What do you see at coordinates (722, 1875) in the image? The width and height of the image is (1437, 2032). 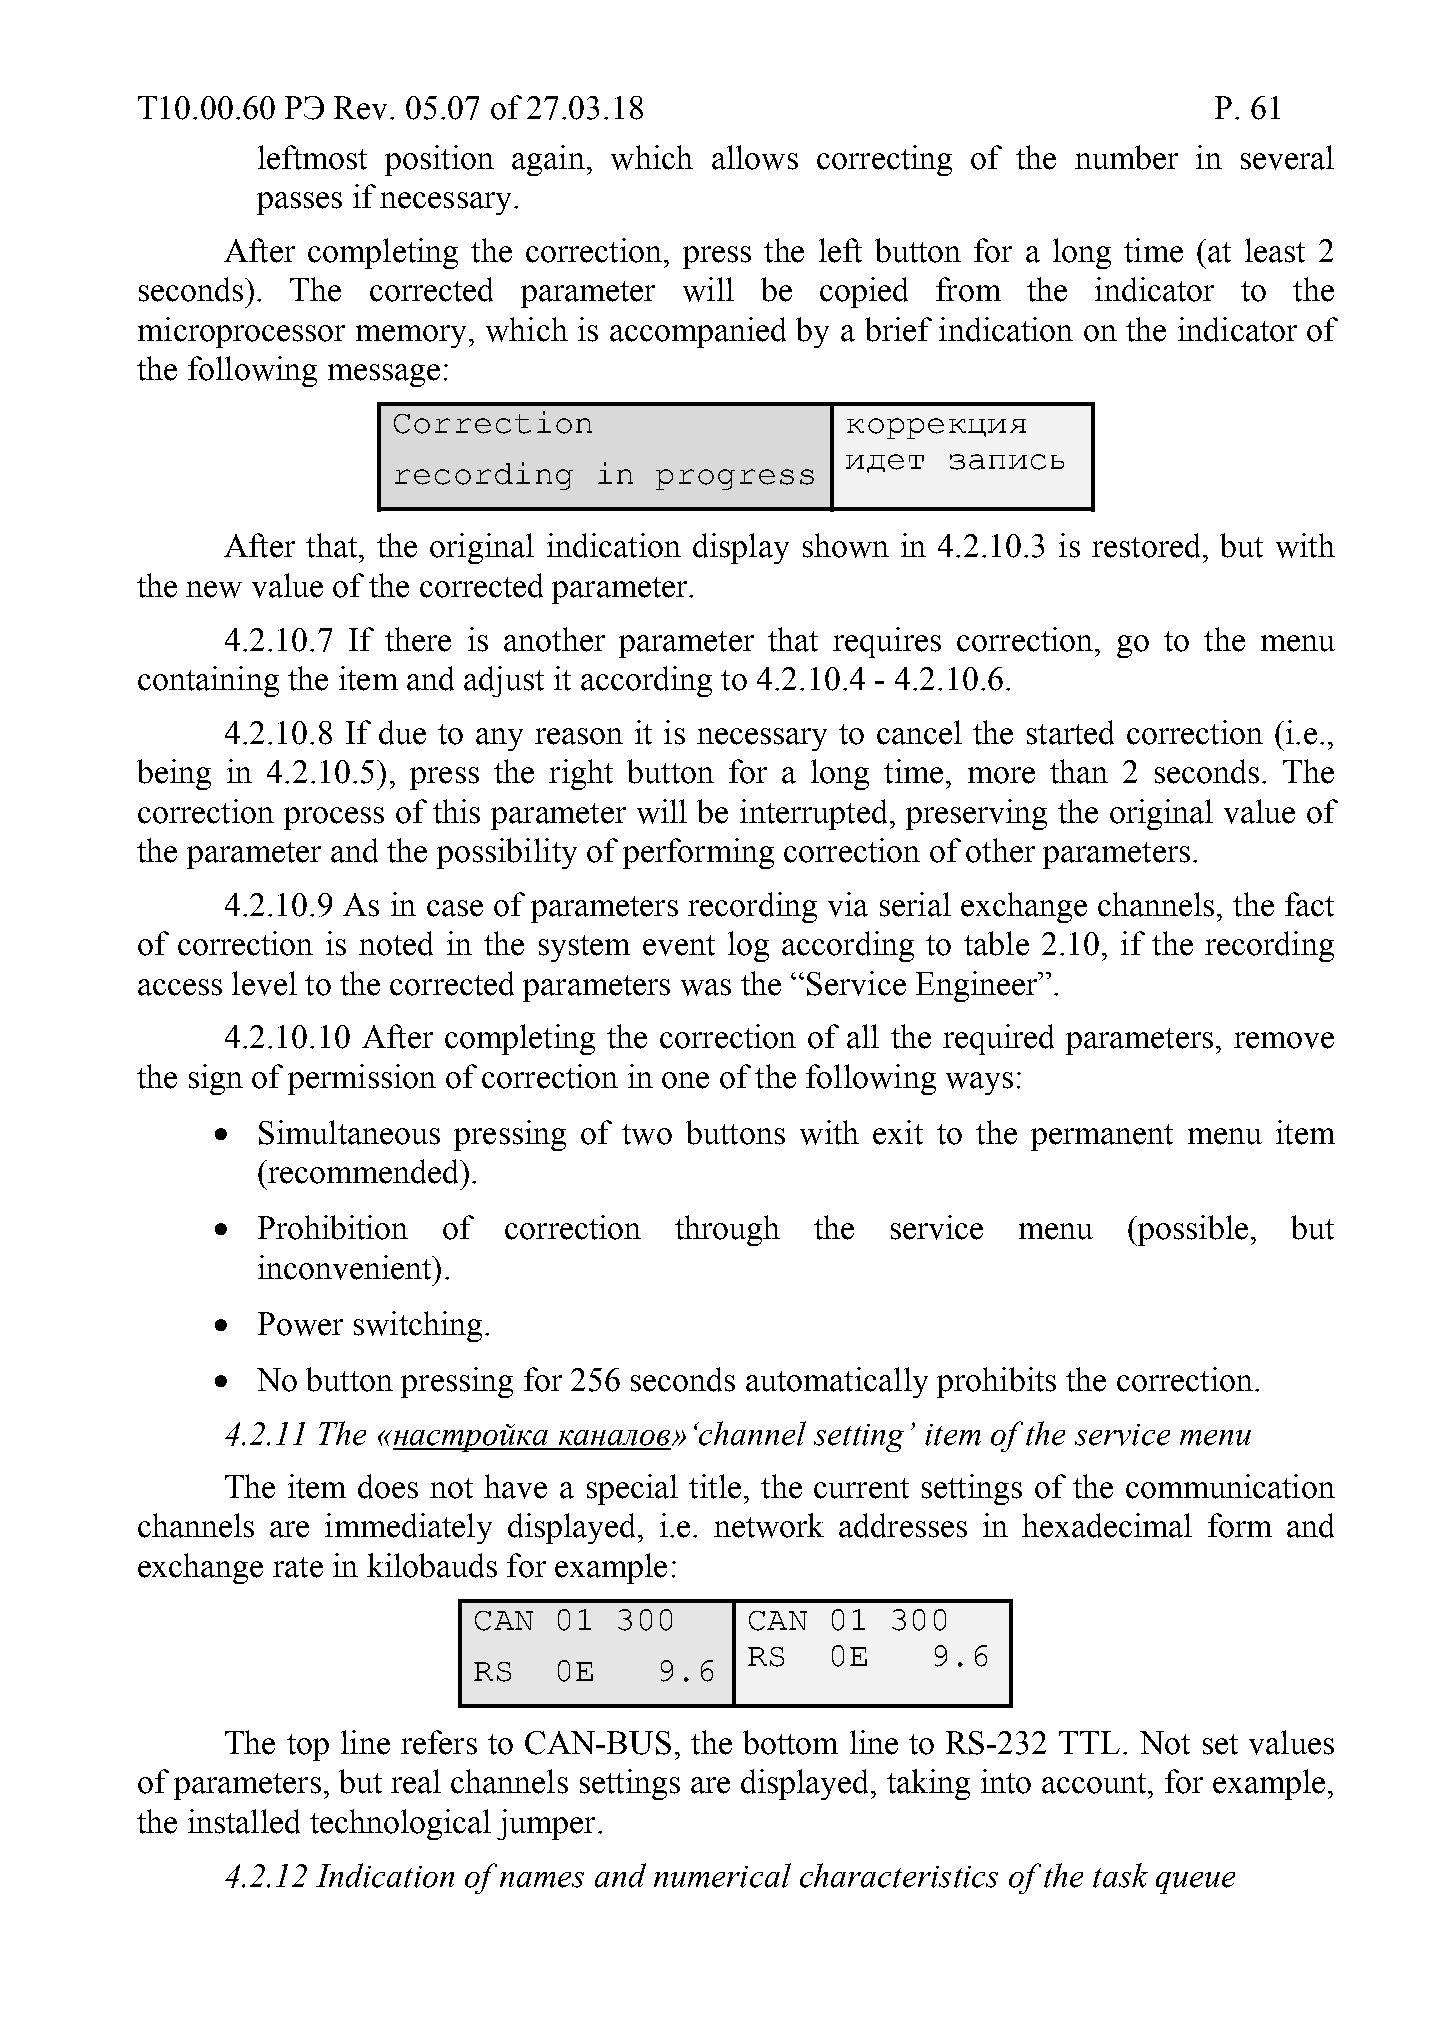 I see `numerical` at bounding box center [722, 1875].
